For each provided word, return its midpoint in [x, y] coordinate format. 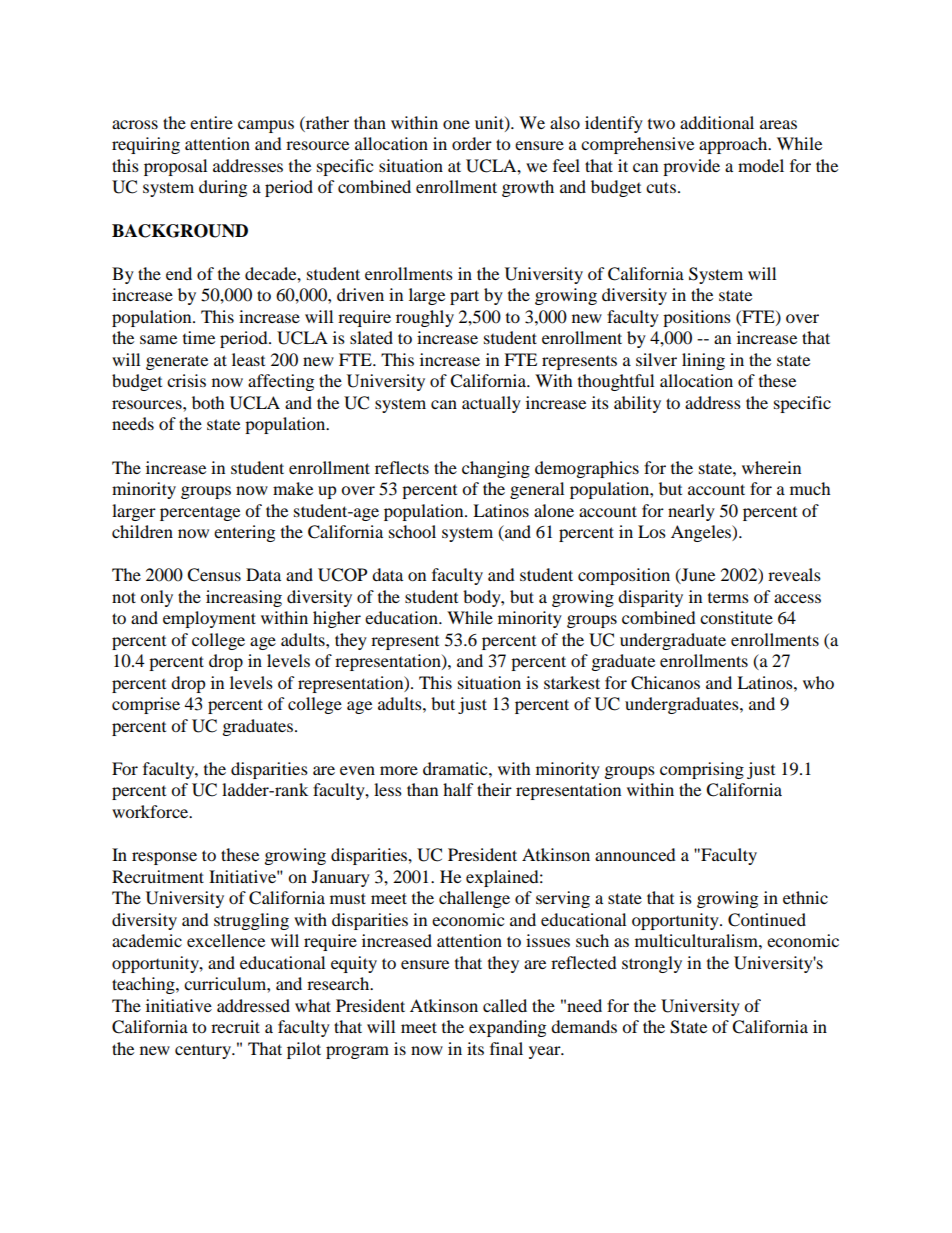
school [412, 531]
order [472, 143]
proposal [175, 167]
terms [728, 598]
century [204, 1051]
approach [734, 145]
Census [214, 575]
